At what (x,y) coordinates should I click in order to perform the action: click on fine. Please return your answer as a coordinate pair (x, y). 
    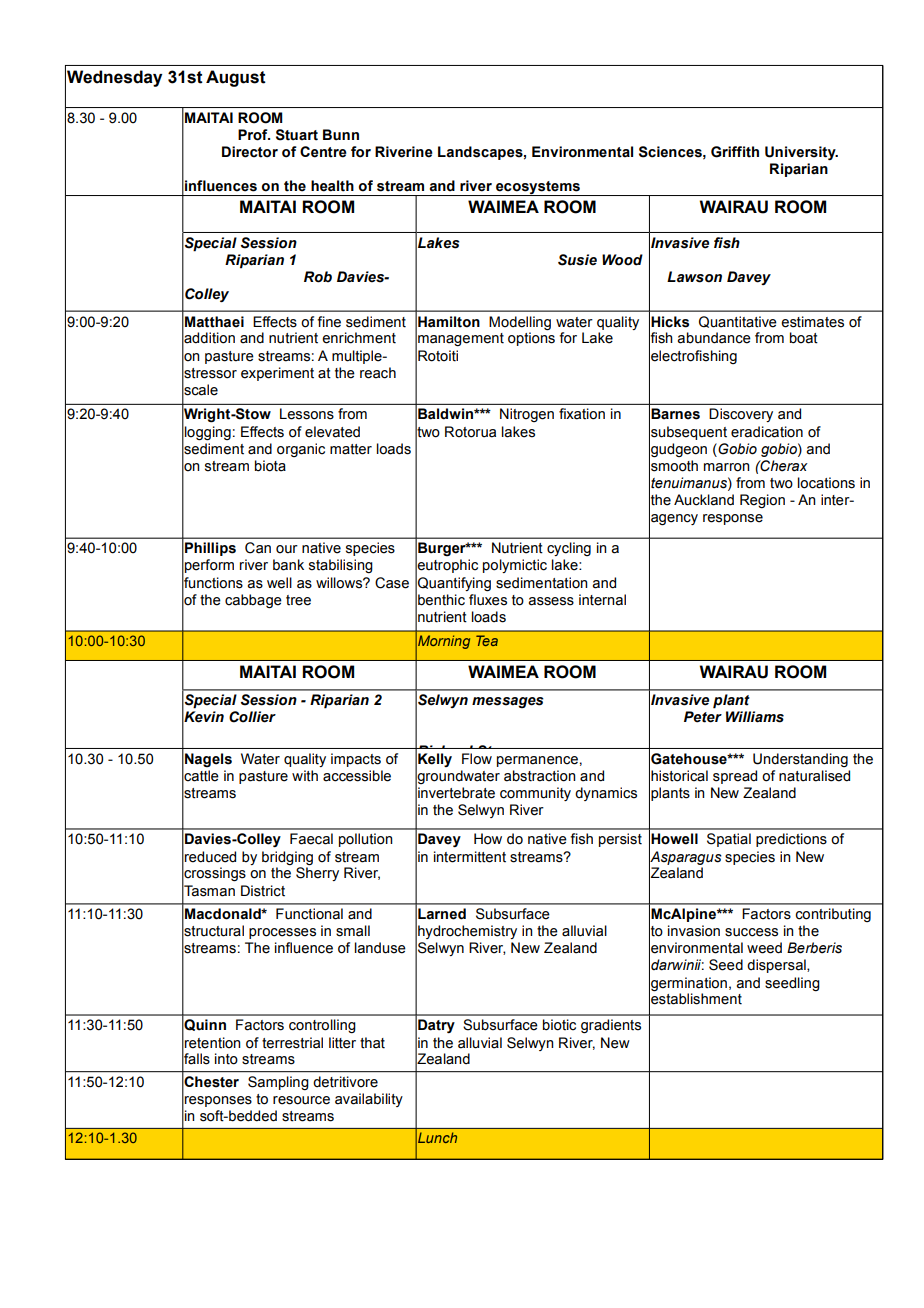
    Looking at the image, I should click on (329, 322).
